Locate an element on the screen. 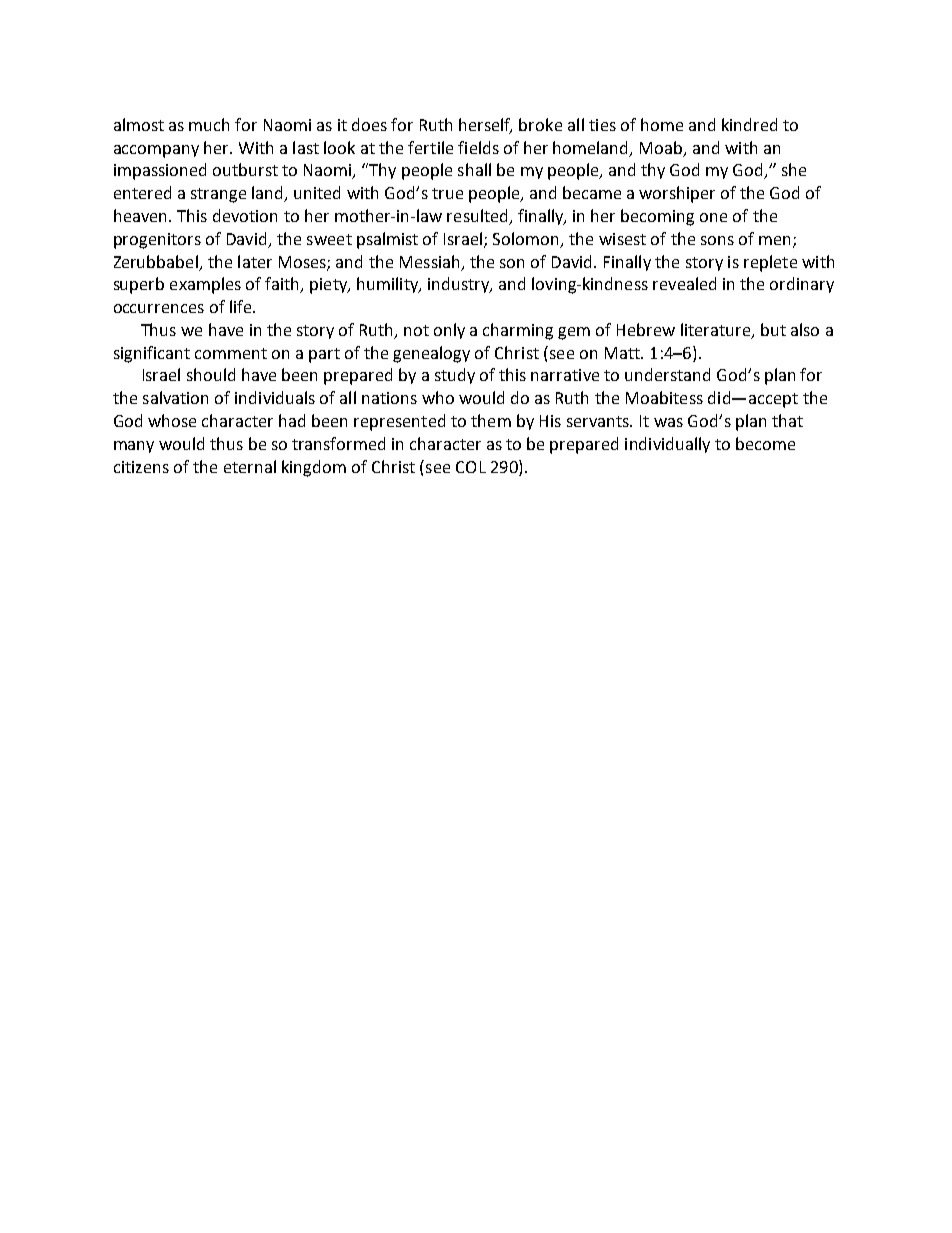  herself is located at coordinates (485, 125).
